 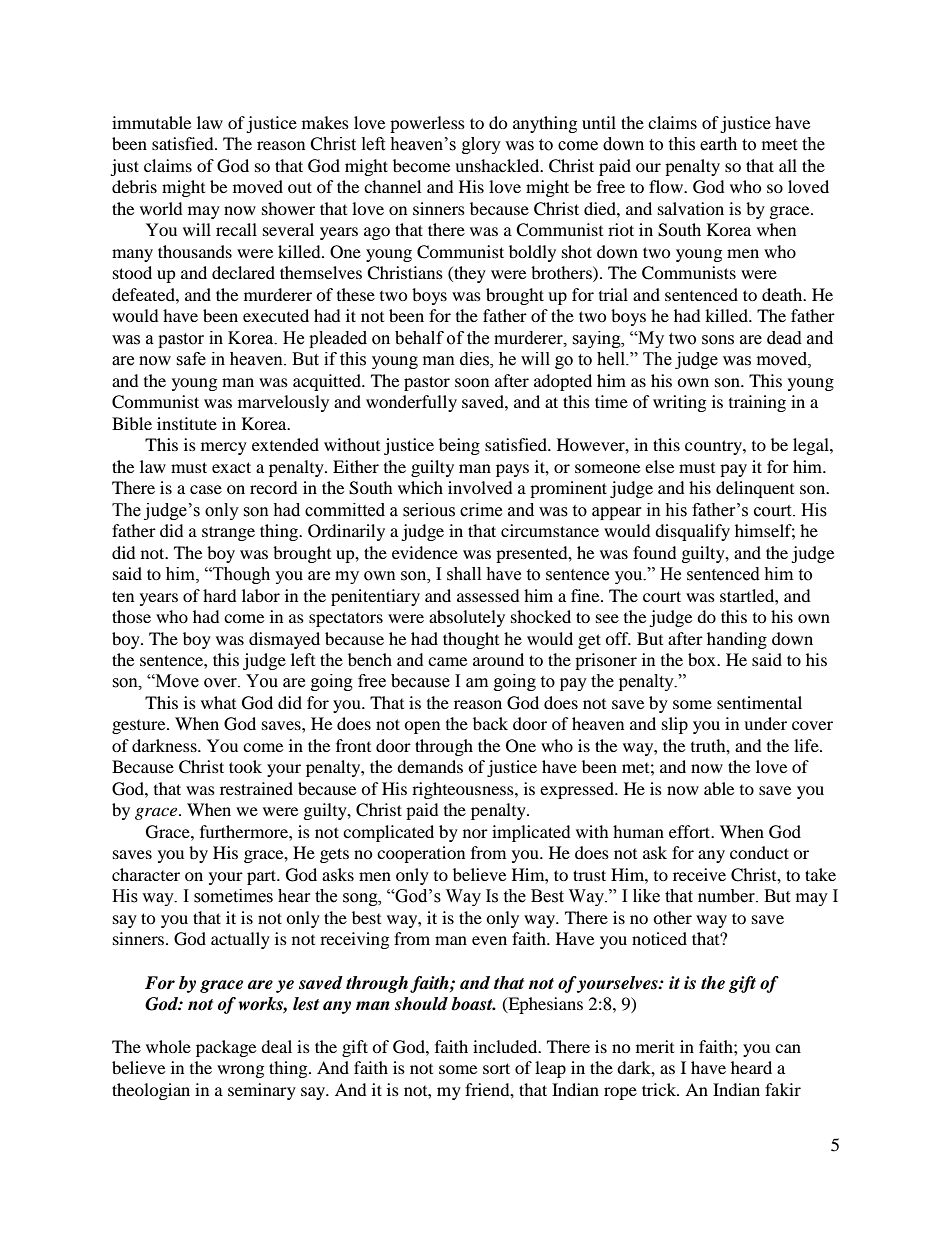 What do you see at coordinates (718, 144) in the page?
I see `earth` at bounding box center [718, 144].
